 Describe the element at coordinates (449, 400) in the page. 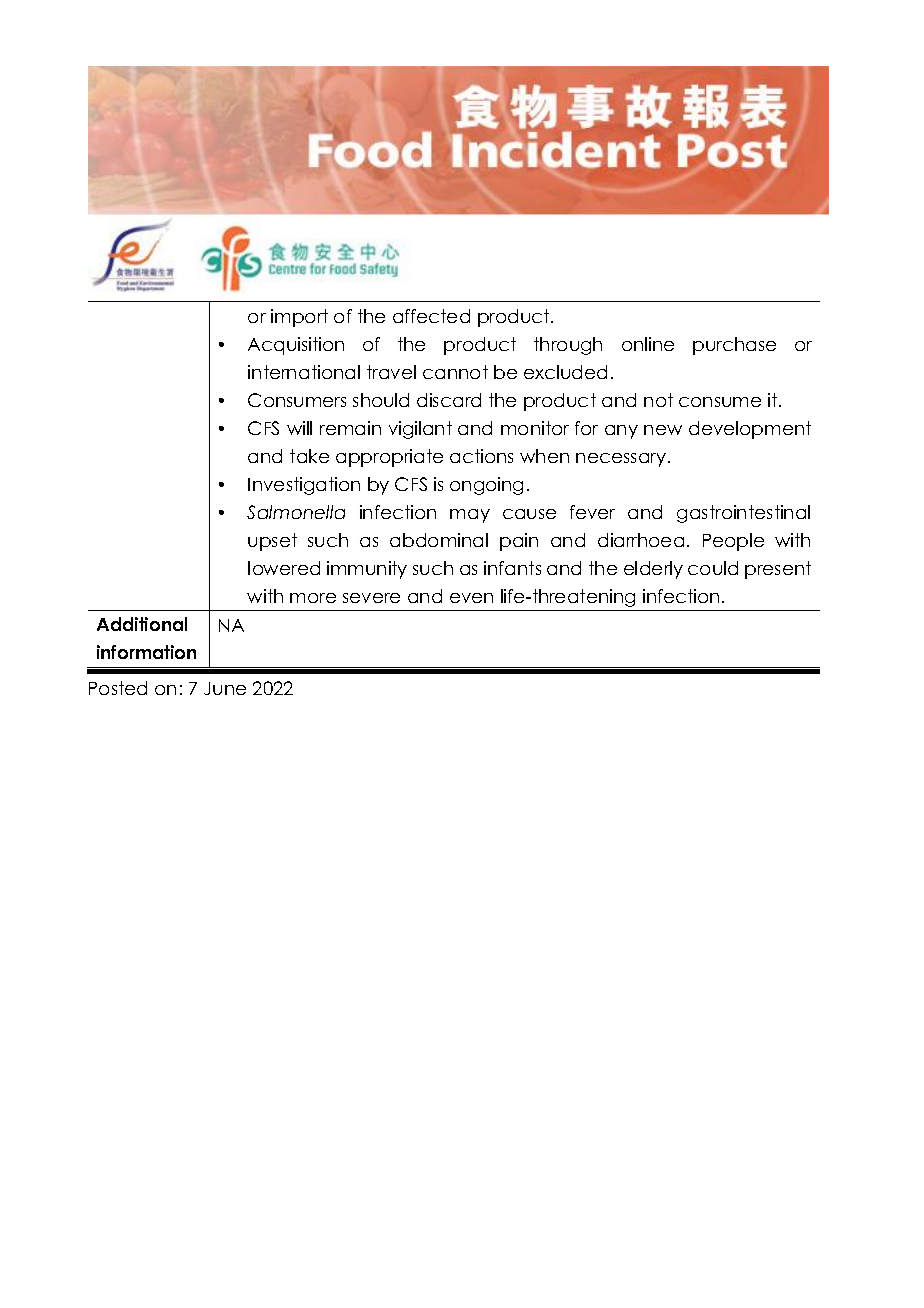

I see `discard` at that location.
